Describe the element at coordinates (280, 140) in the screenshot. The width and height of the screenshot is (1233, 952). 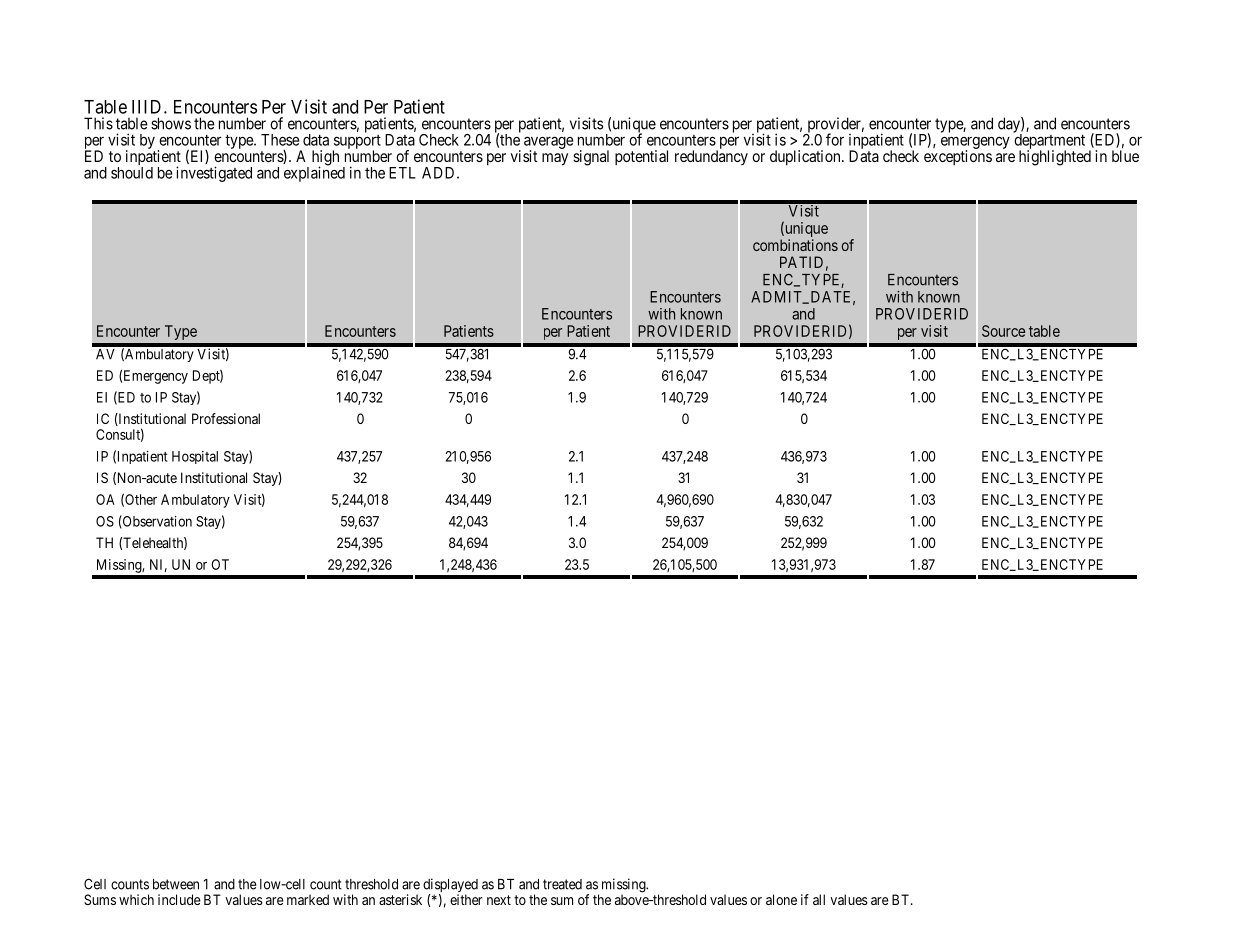
I see `These` at that location.
